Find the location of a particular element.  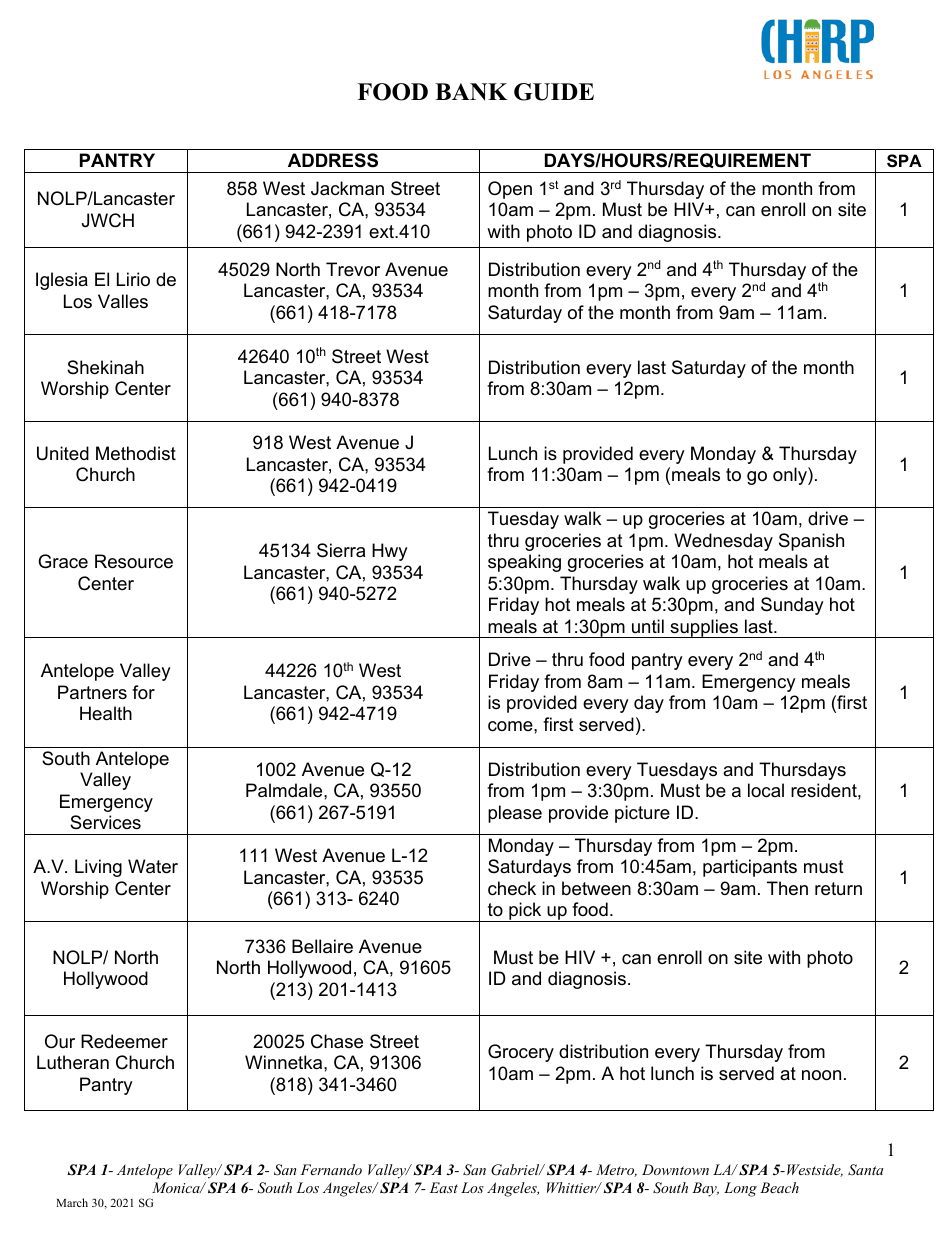

Trevor is located at coordinates (353, 269).
